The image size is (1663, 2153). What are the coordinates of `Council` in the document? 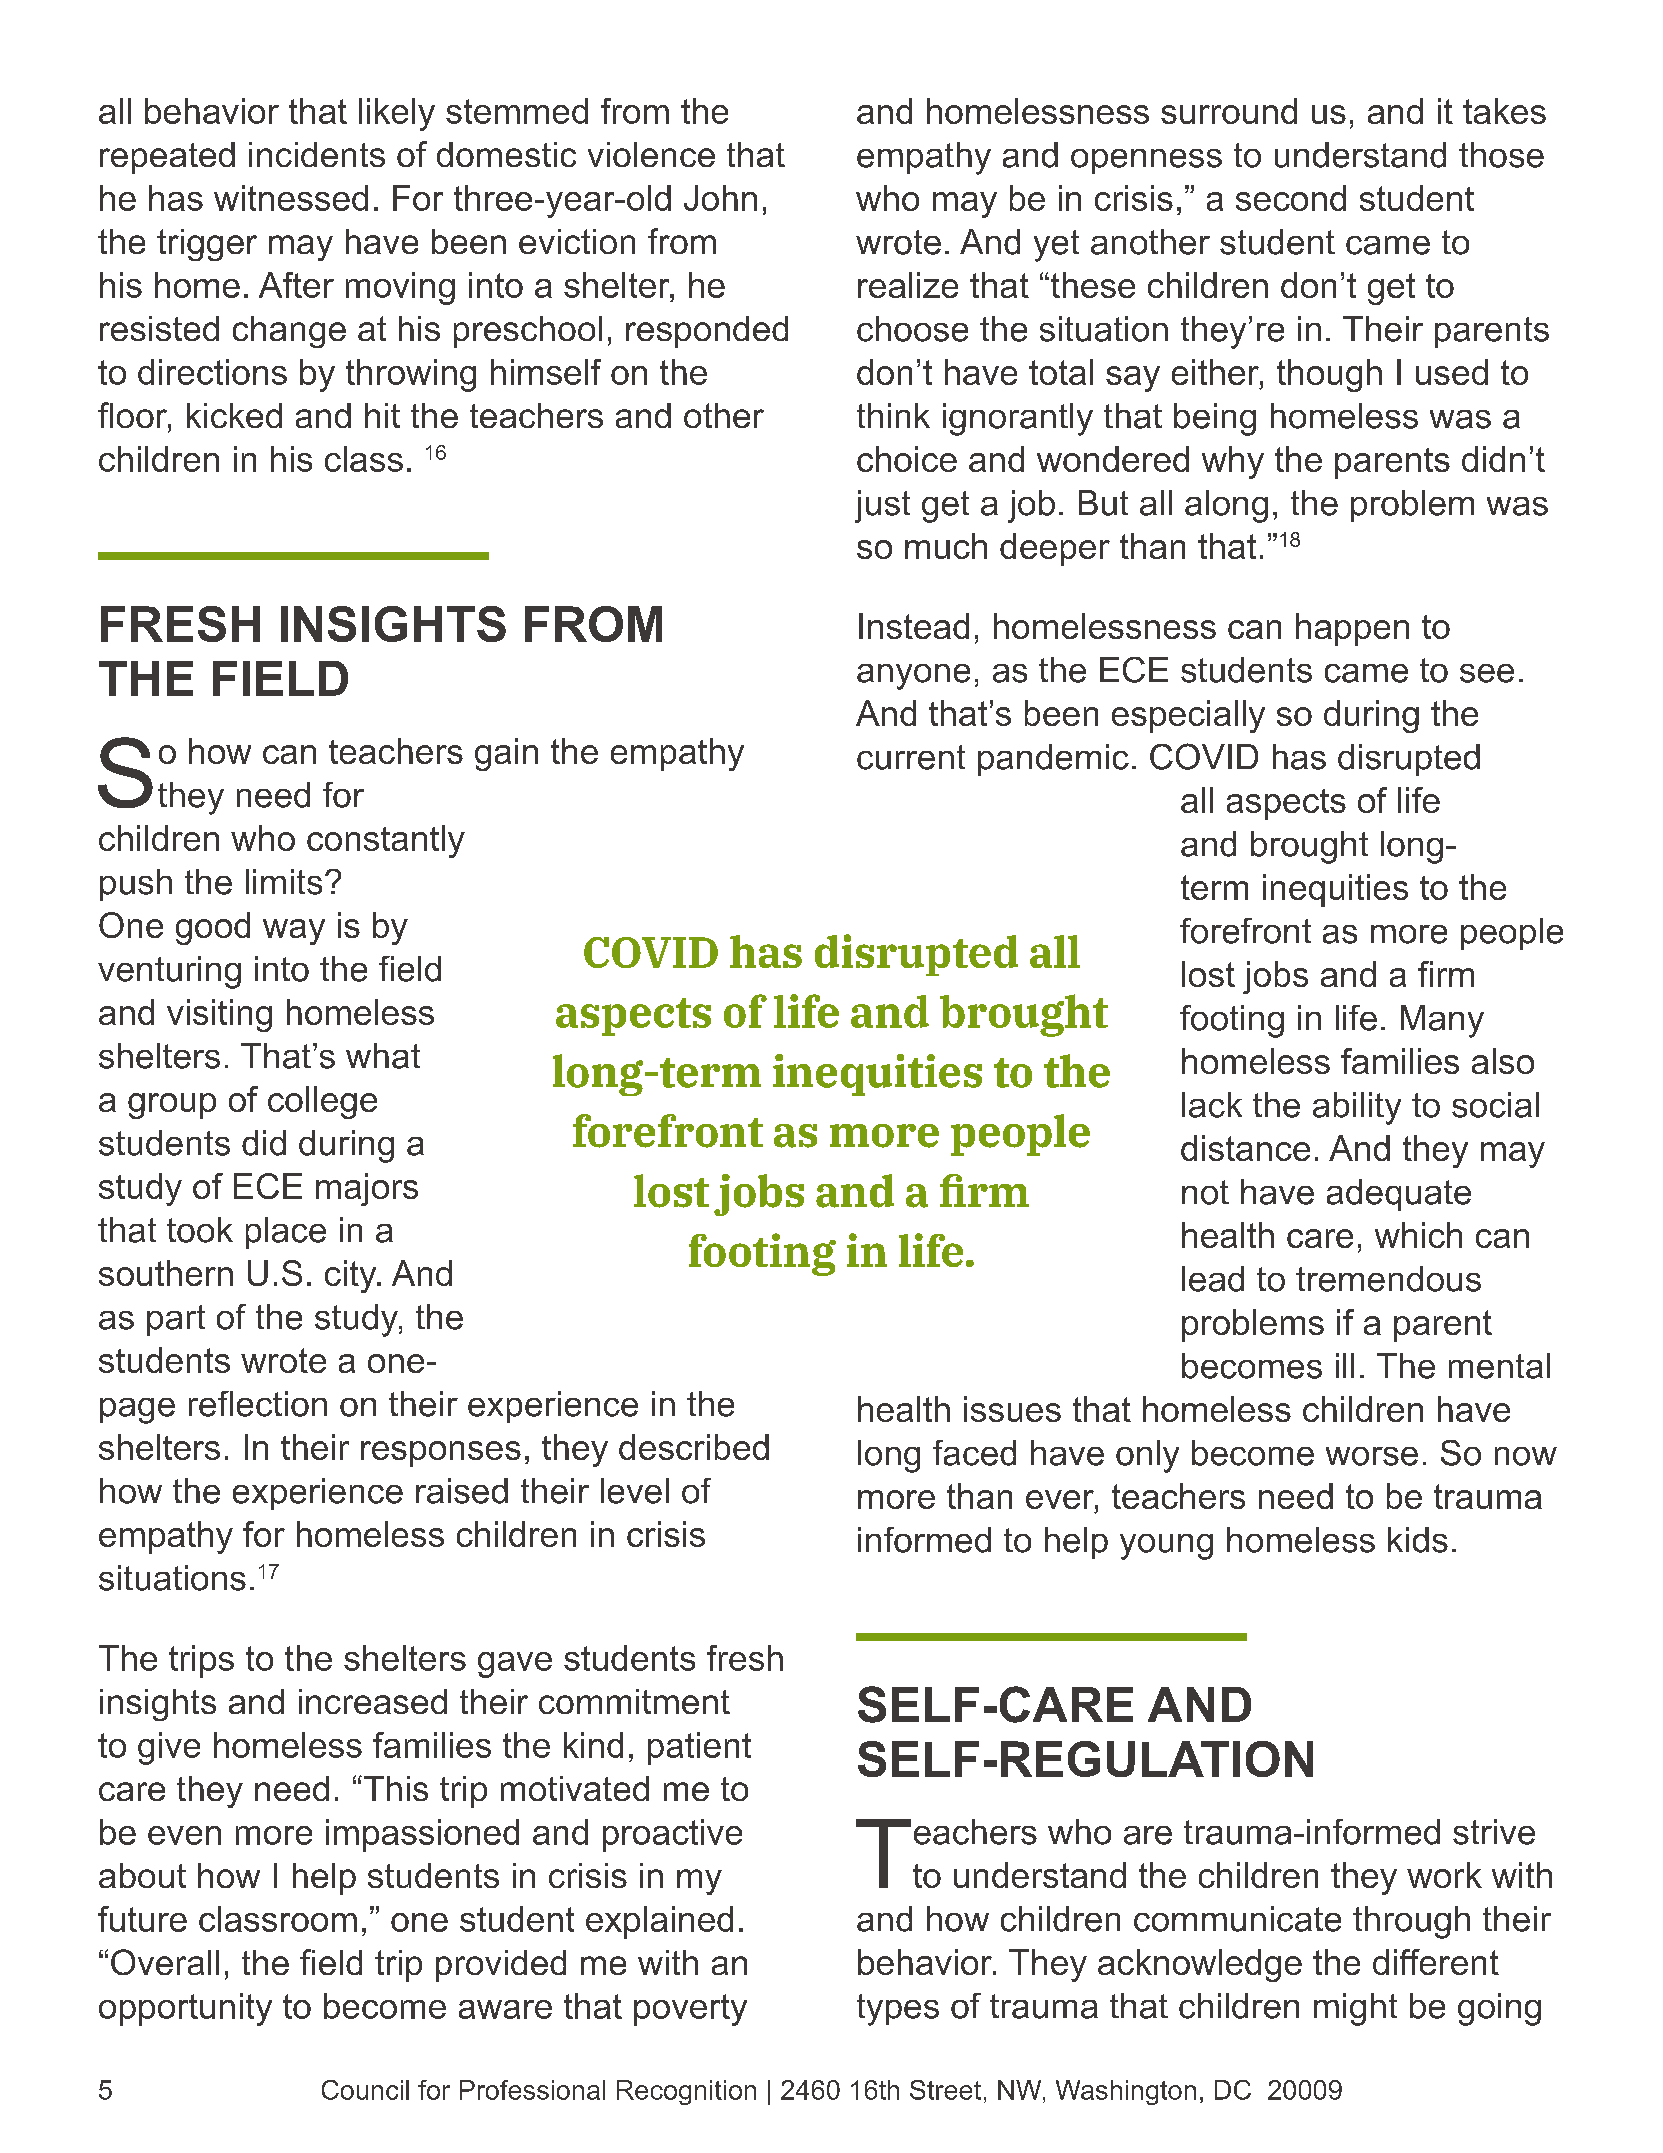 It's located at (365, 2090).
